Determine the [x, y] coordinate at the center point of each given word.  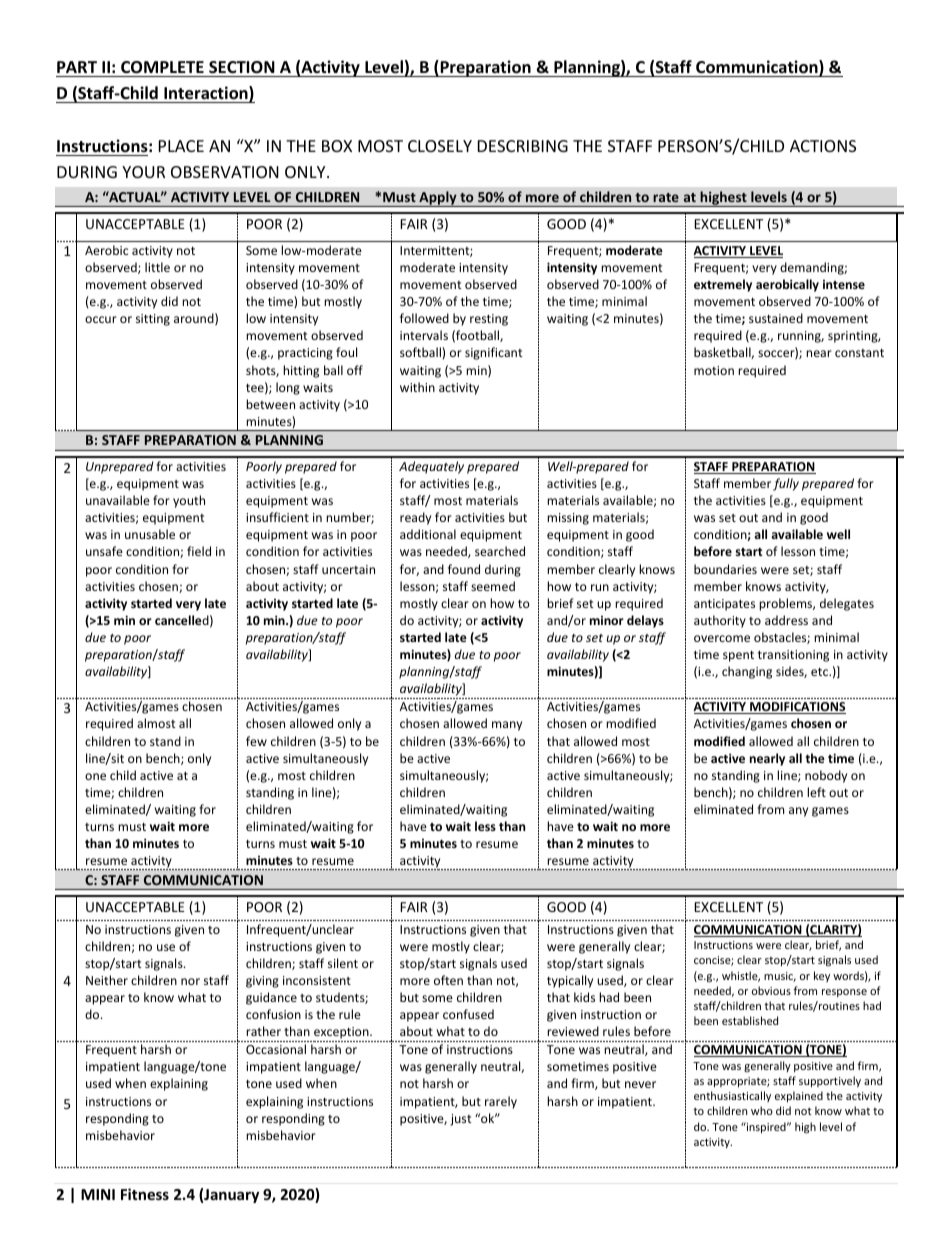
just [461, 1120]
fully [786, 484]
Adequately [431, 467]
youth [189, 501]
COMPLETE [162, 67]
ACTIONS [823, 146]
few [256, 741]
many [507, 726]
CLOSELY [440, 146]
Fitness [145, 1194]
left [816, 792]
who [762, 1110]
